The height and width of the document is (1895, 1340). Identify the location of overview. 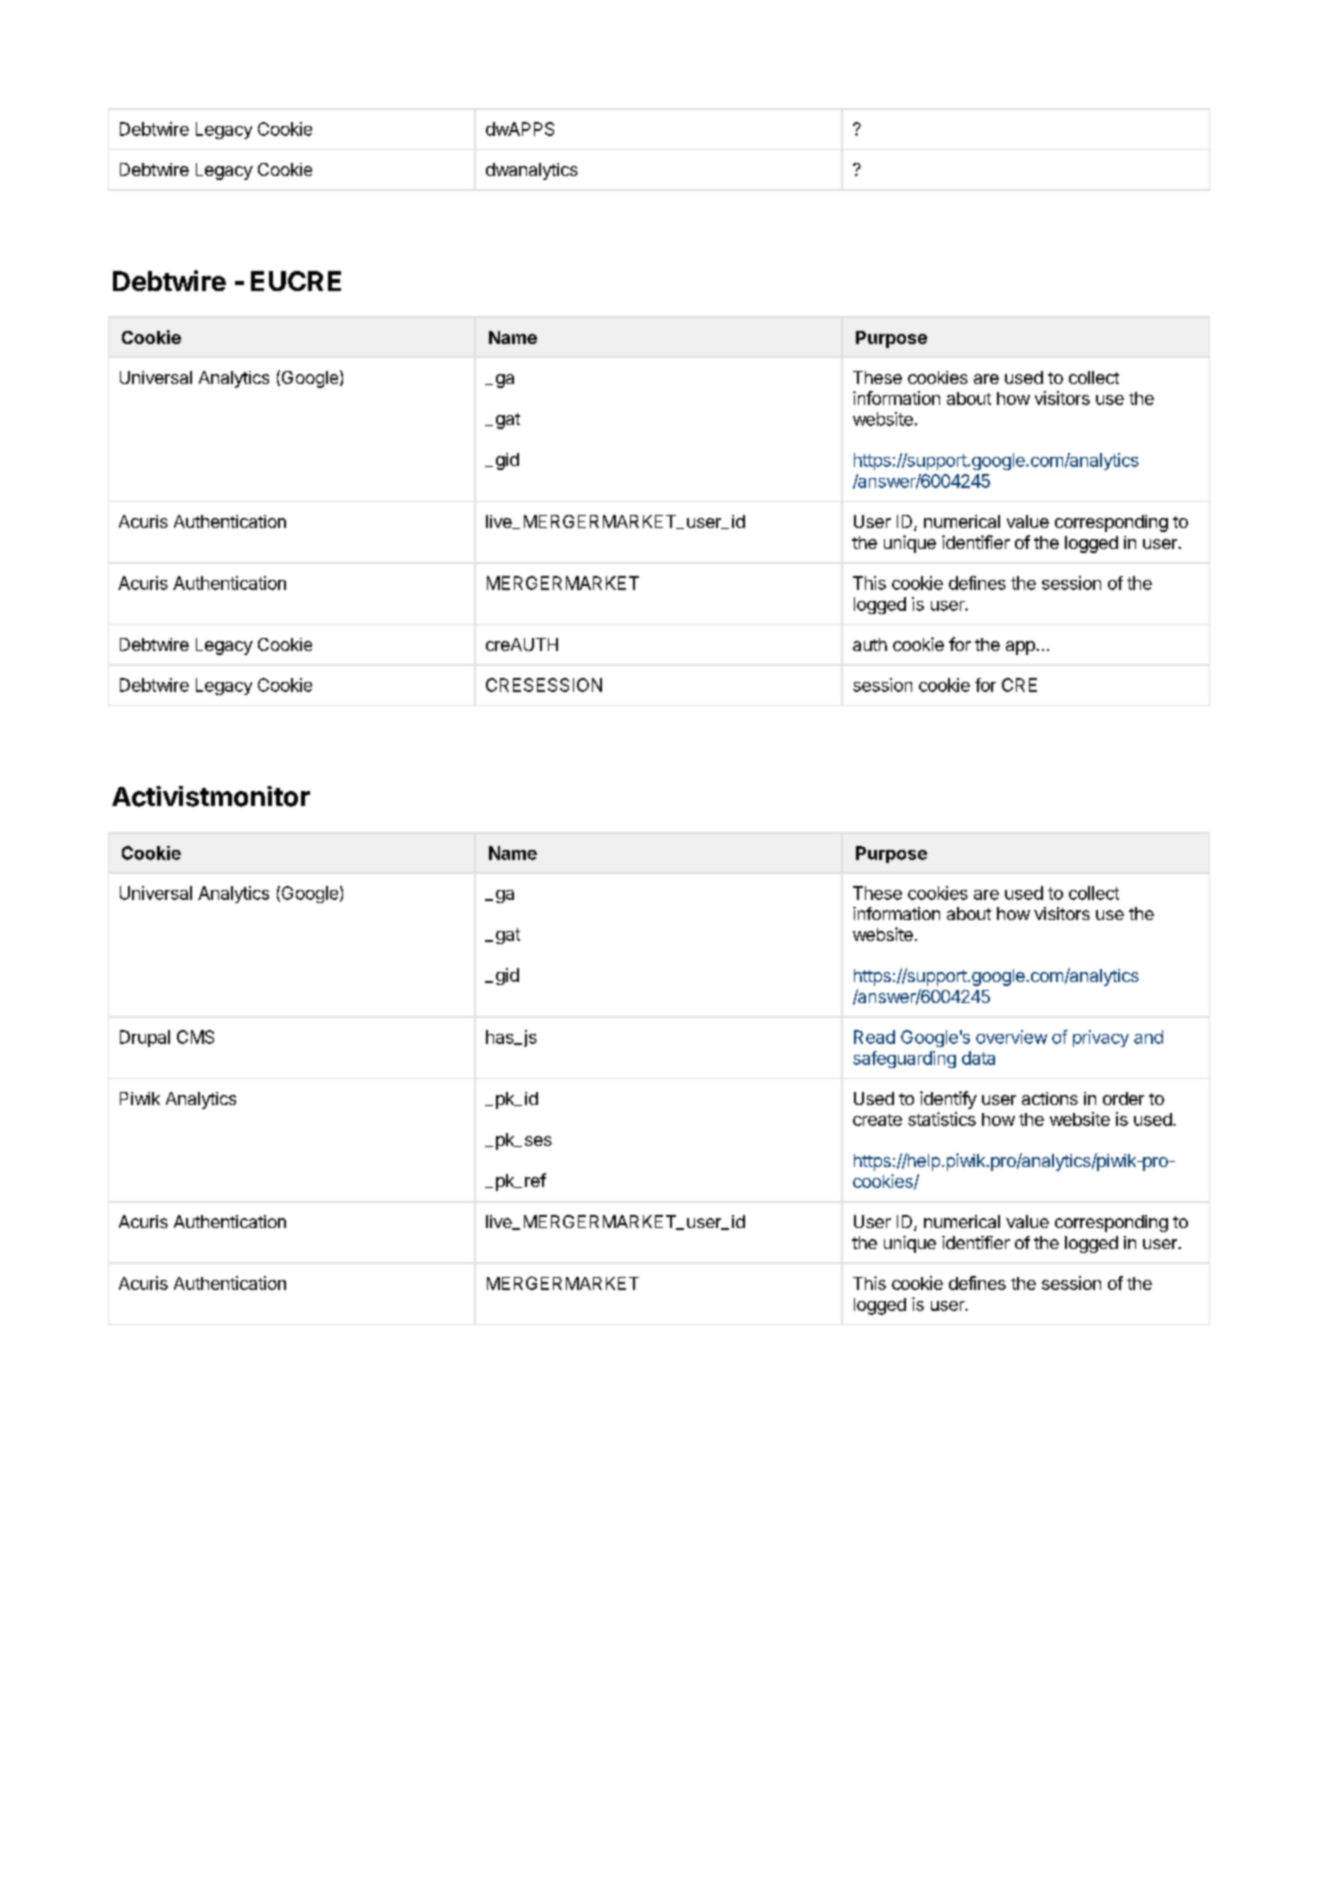
(1011, 1037).
